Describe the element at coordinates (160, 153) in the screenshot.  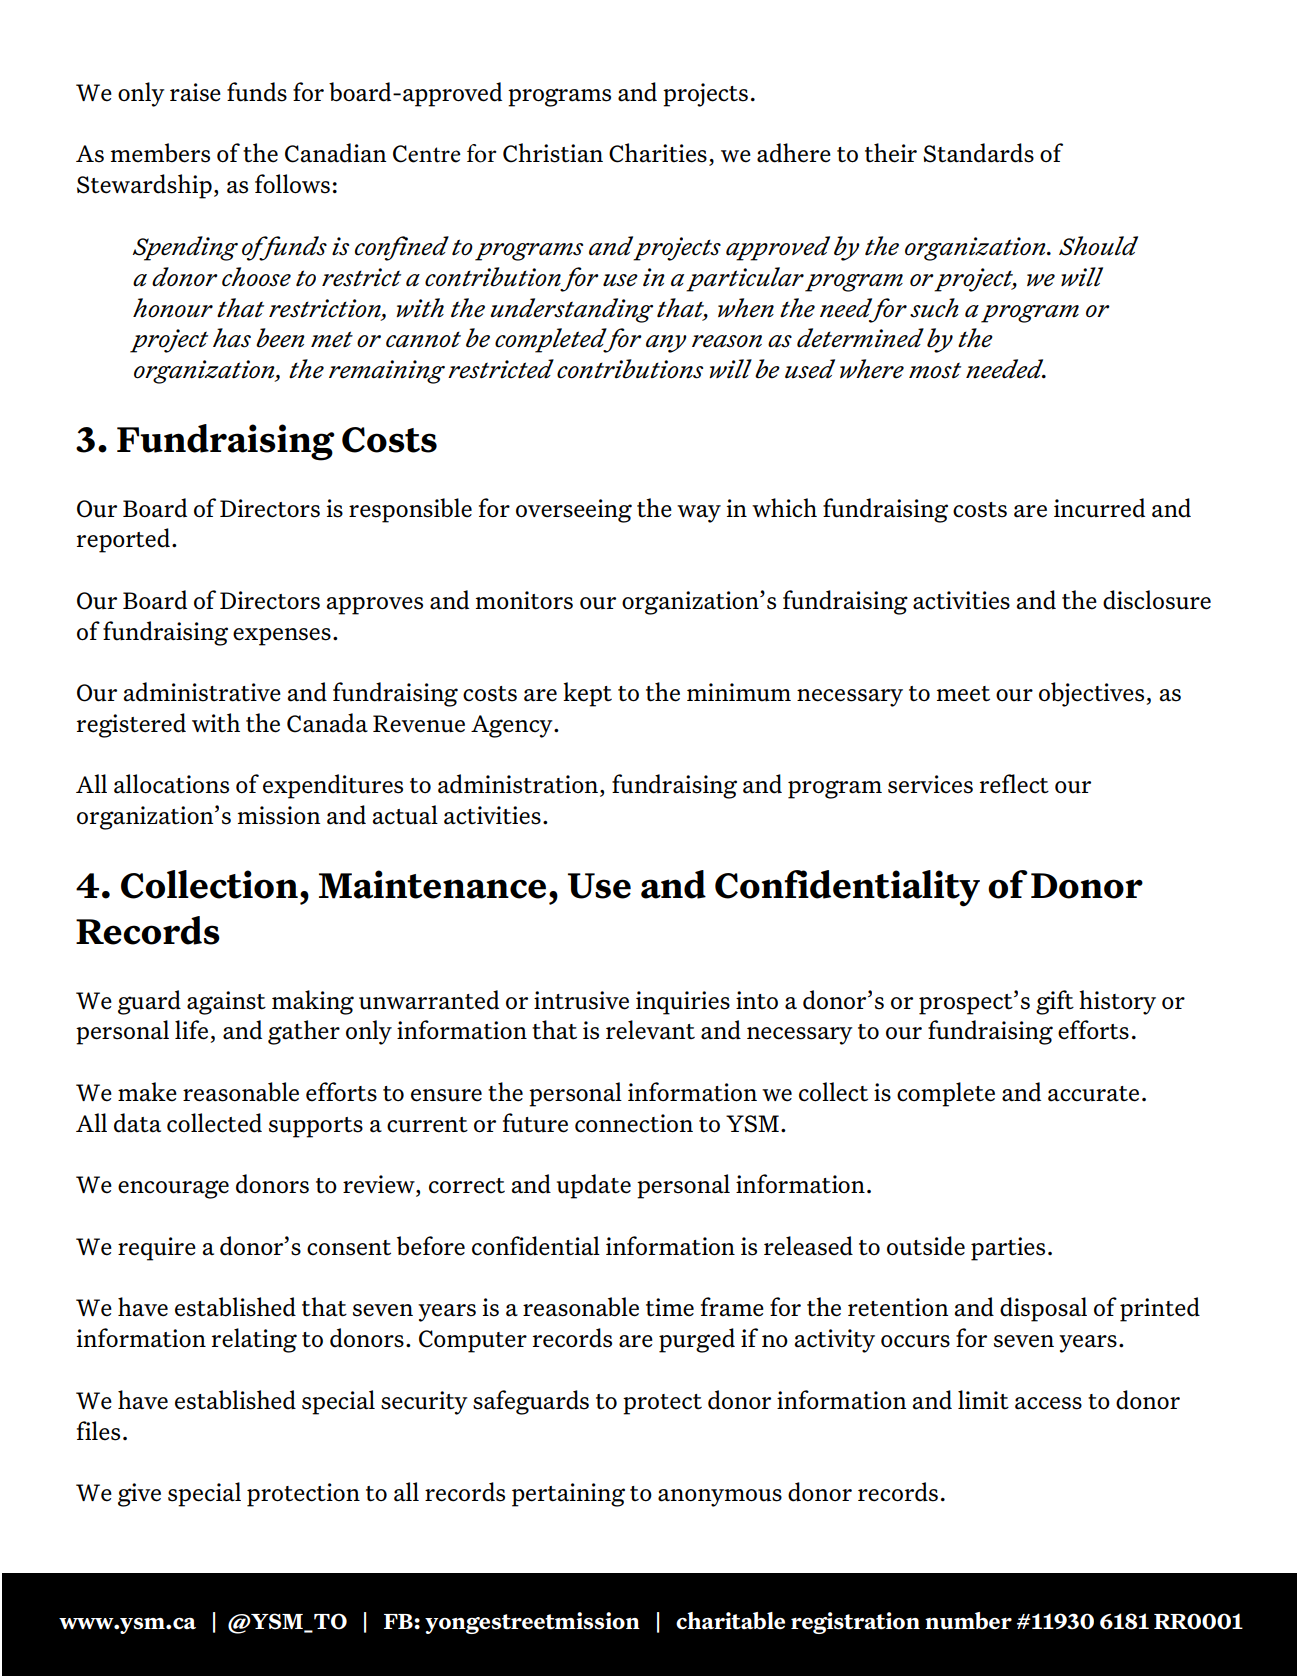
I see `members` at that location.
